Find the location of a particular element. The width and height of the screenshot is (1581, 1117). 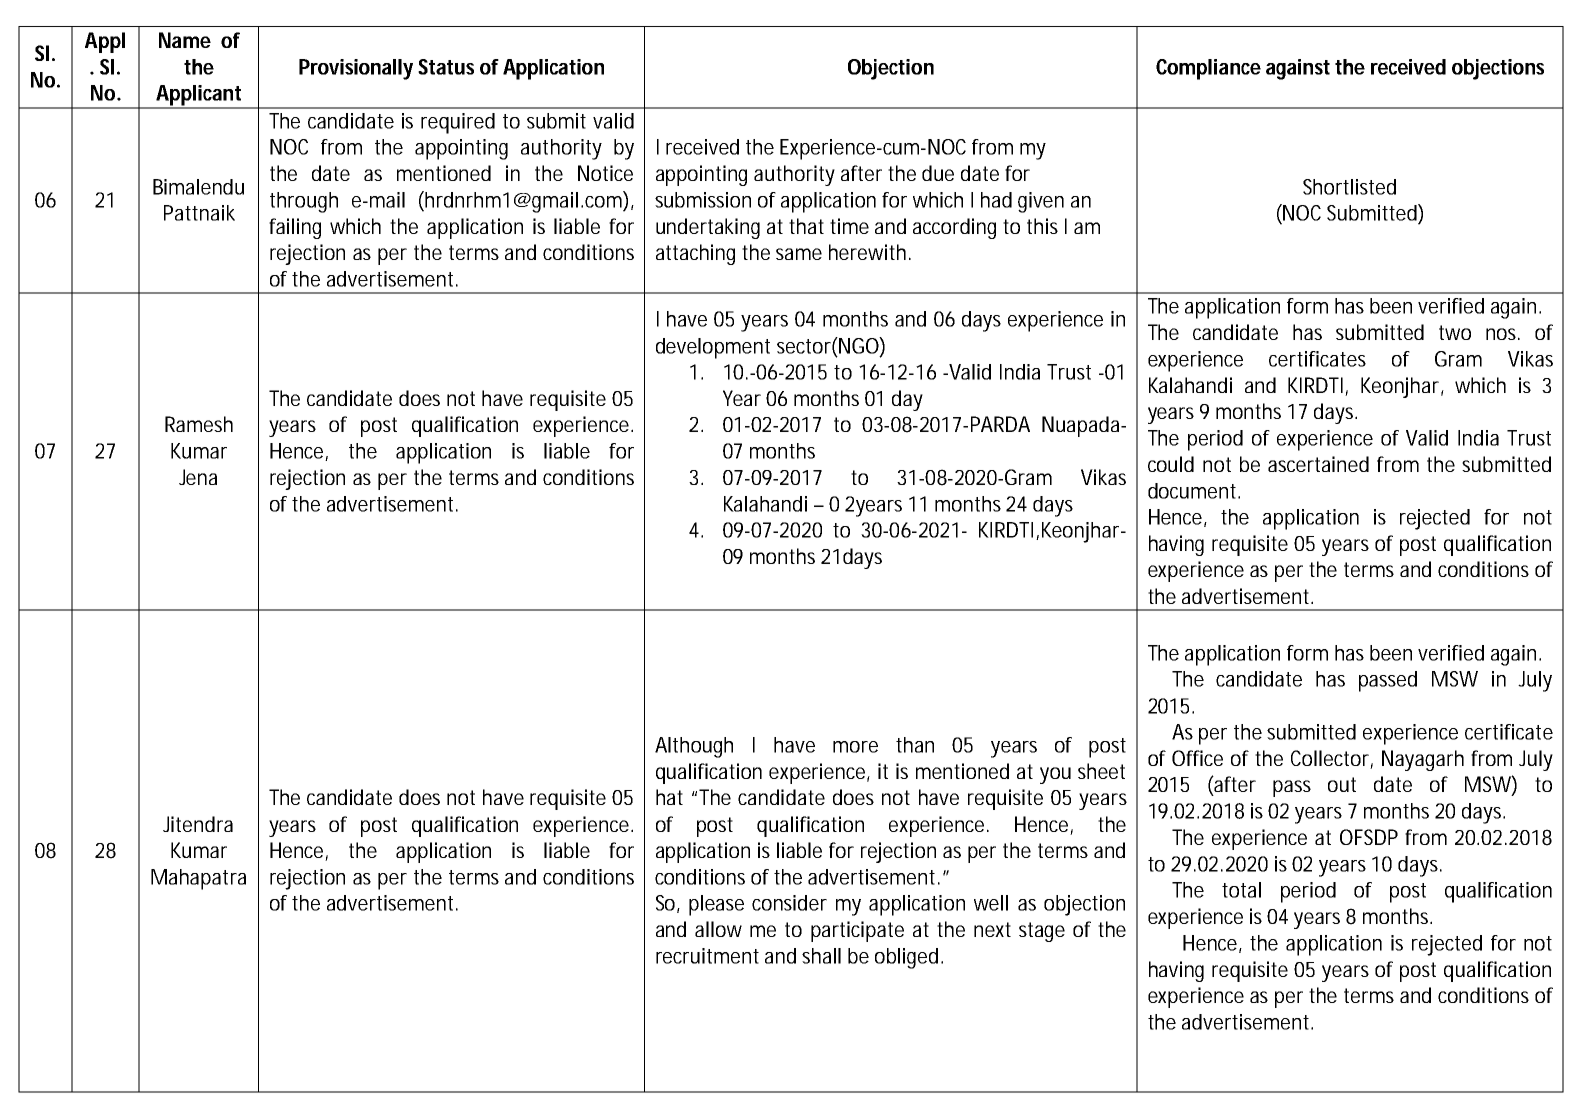

Compliance is located at coordinates (1208, 69).
